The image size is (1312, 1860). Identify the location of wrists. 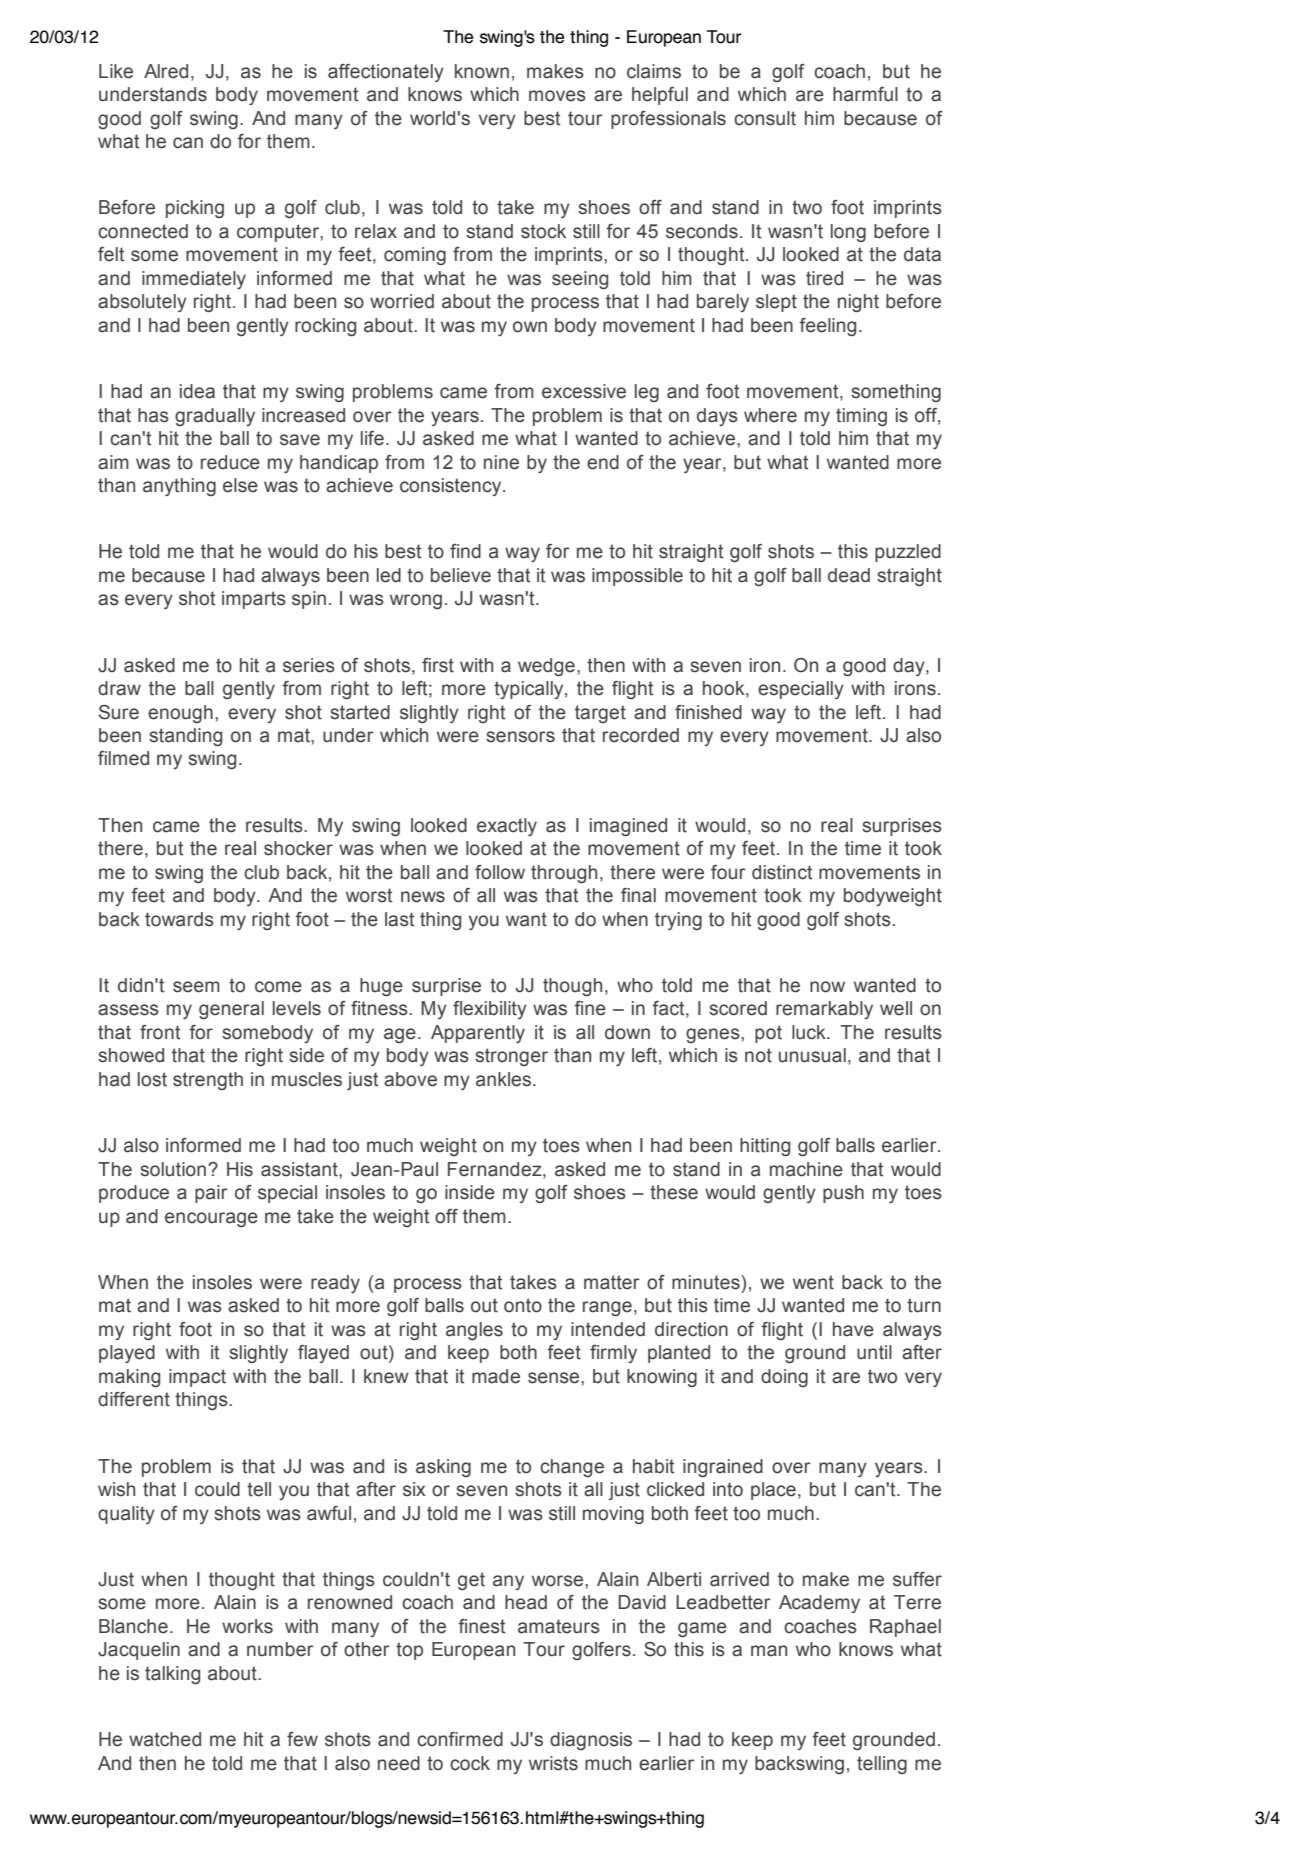
(553, 1763).
